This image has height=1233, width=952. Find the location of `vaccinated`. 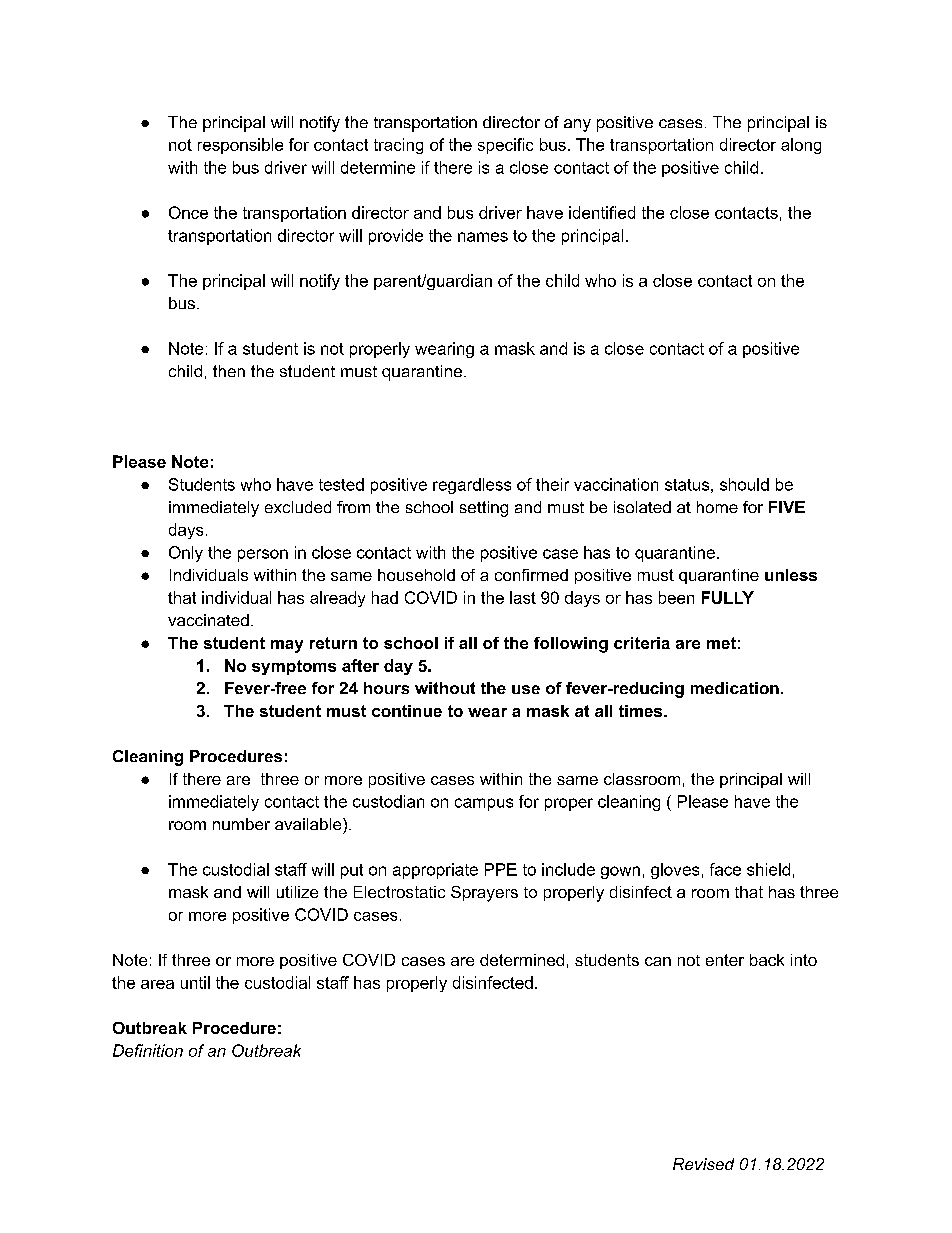

vaccinated is located at coordinates (208, 620).
